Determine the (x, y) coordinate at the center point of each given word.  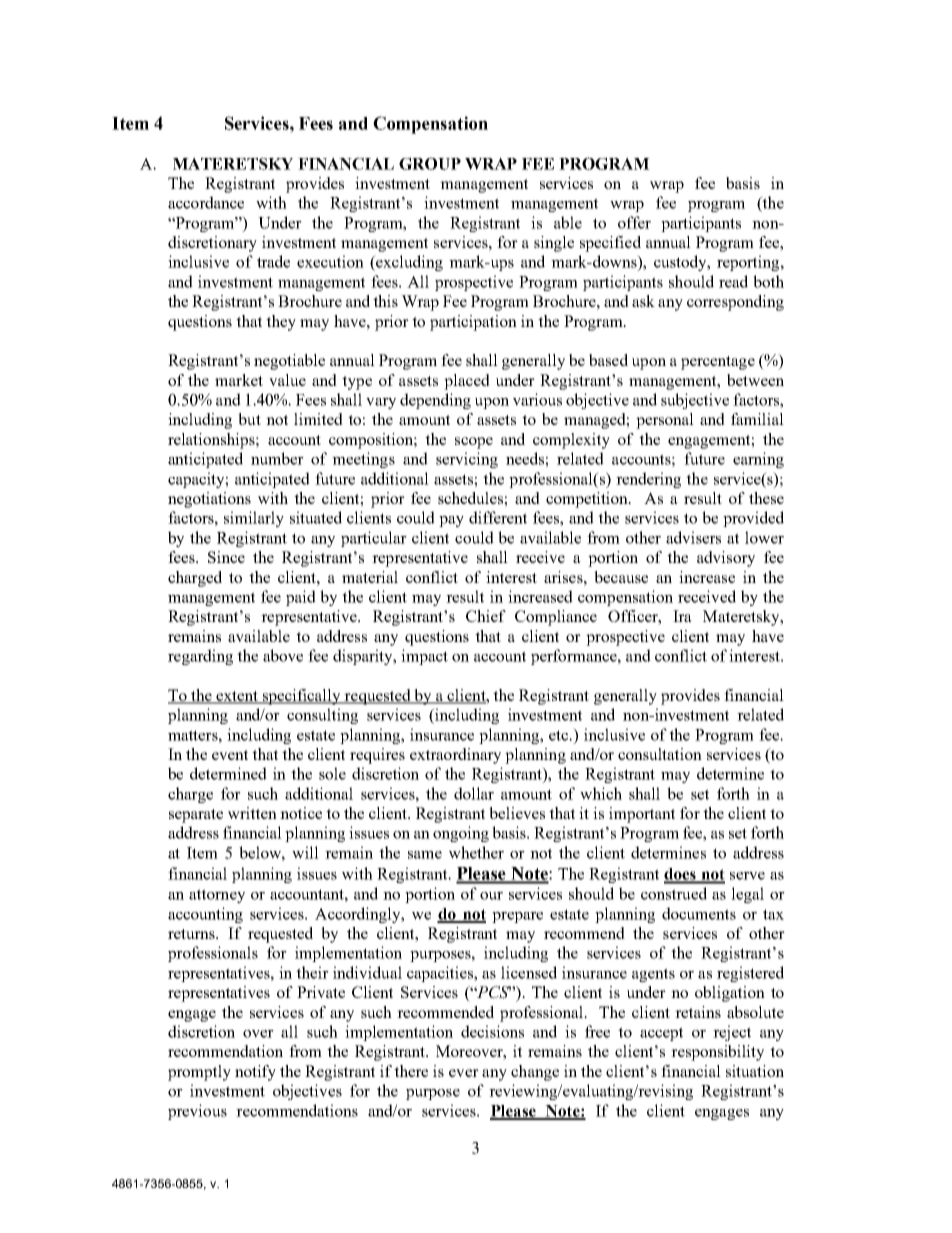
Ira (682, 616)
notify (255, 1073)
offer (634, 222)
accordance (206, 202)
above (283, 655)
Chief (486, 616)
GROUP (430, 163)
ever (464, 1073)
